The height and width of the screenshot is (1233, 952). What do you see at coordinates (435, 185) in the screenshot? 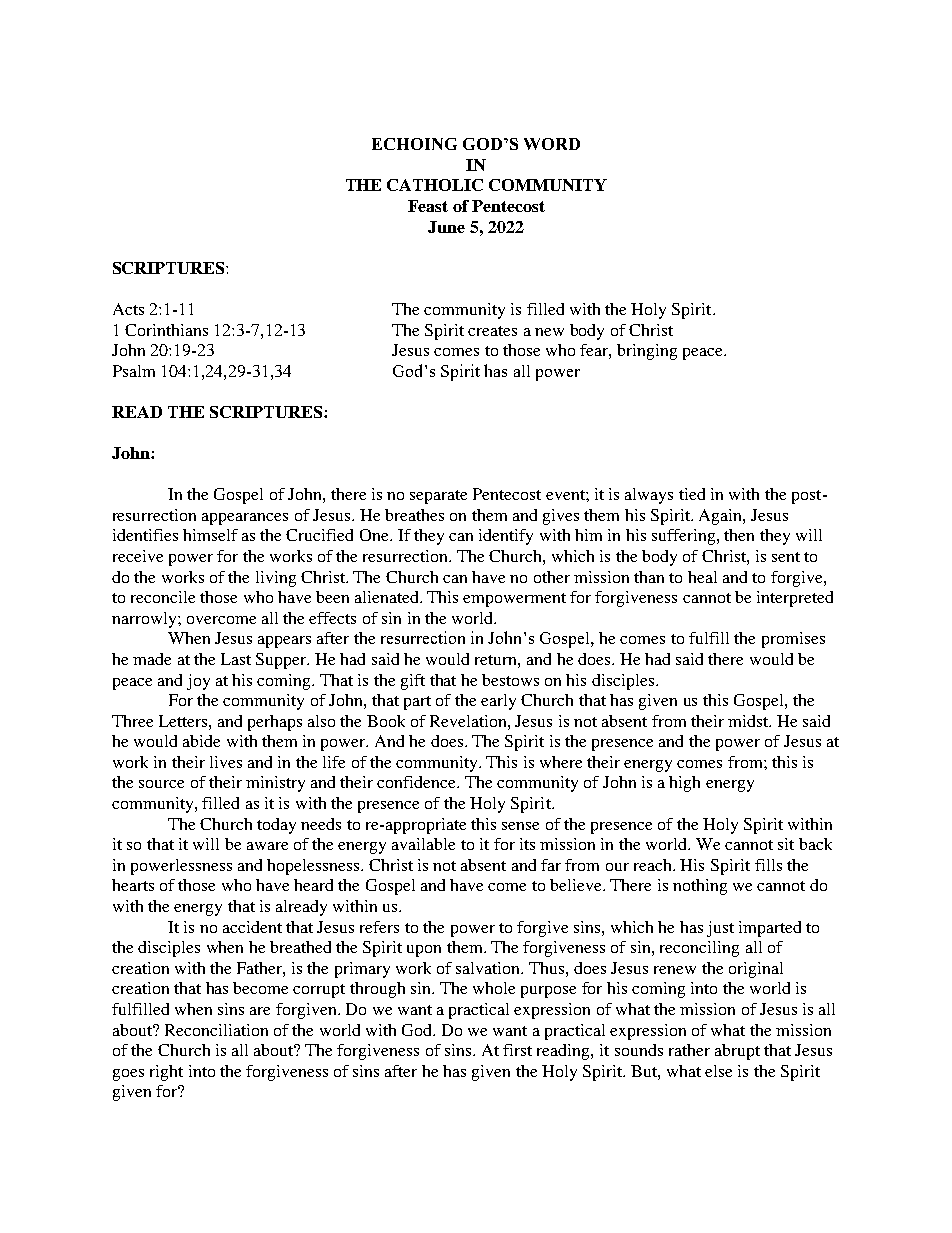
I see `CATHOLIC` at bounding box center [435, 185].
